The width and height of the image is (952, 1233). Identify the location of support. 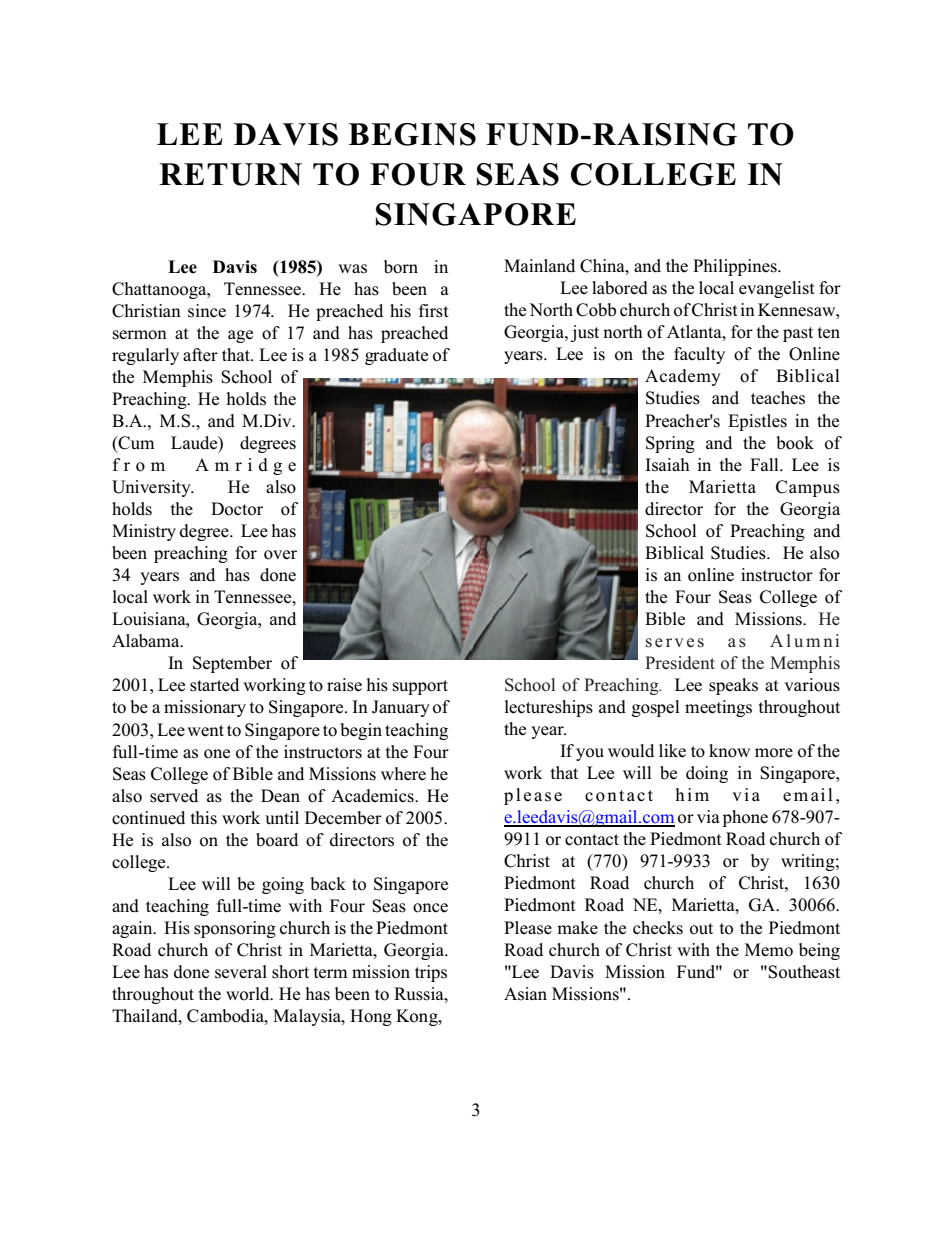
(420, 687).
